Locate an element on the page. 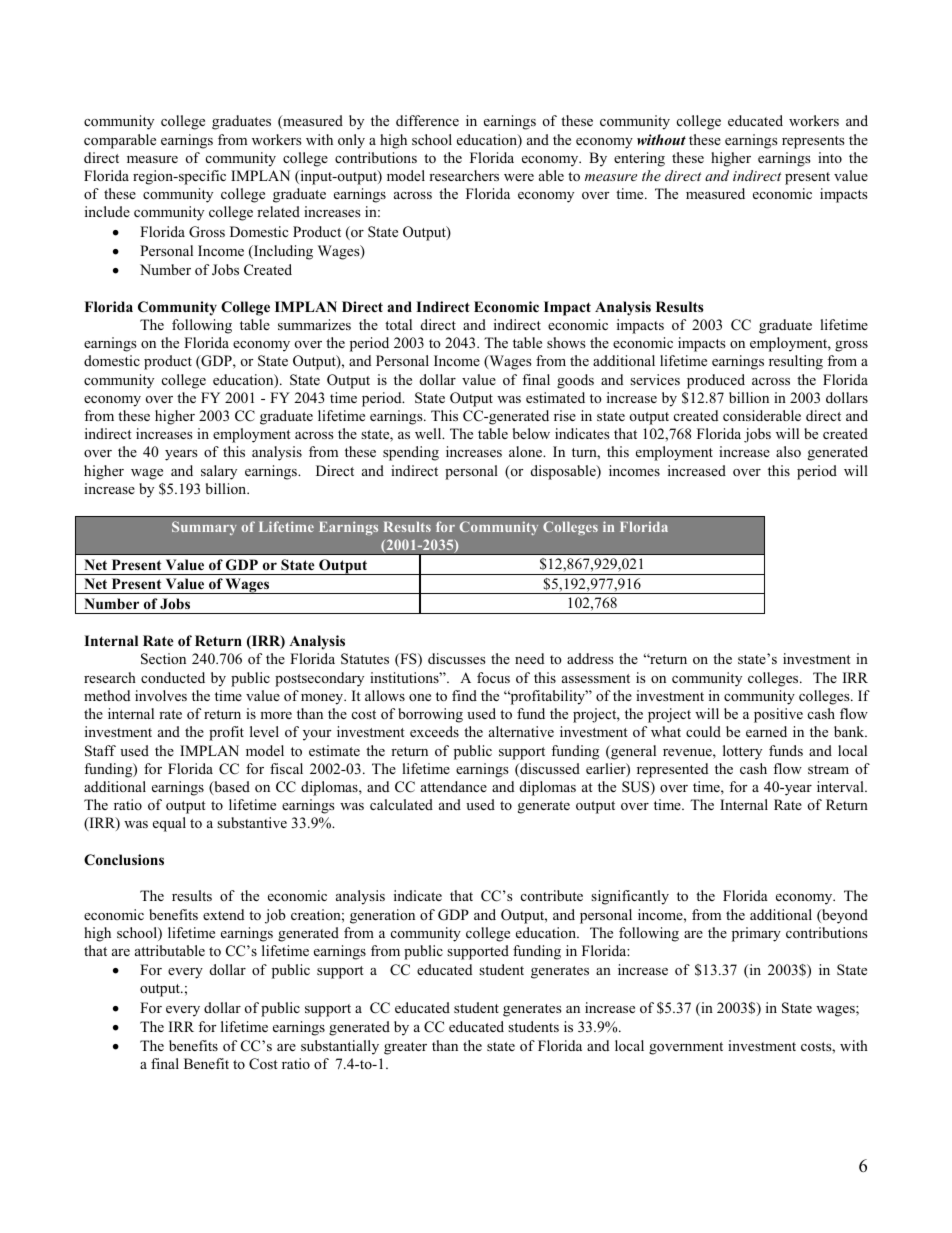  equal is located at coordinates (169, 824).
